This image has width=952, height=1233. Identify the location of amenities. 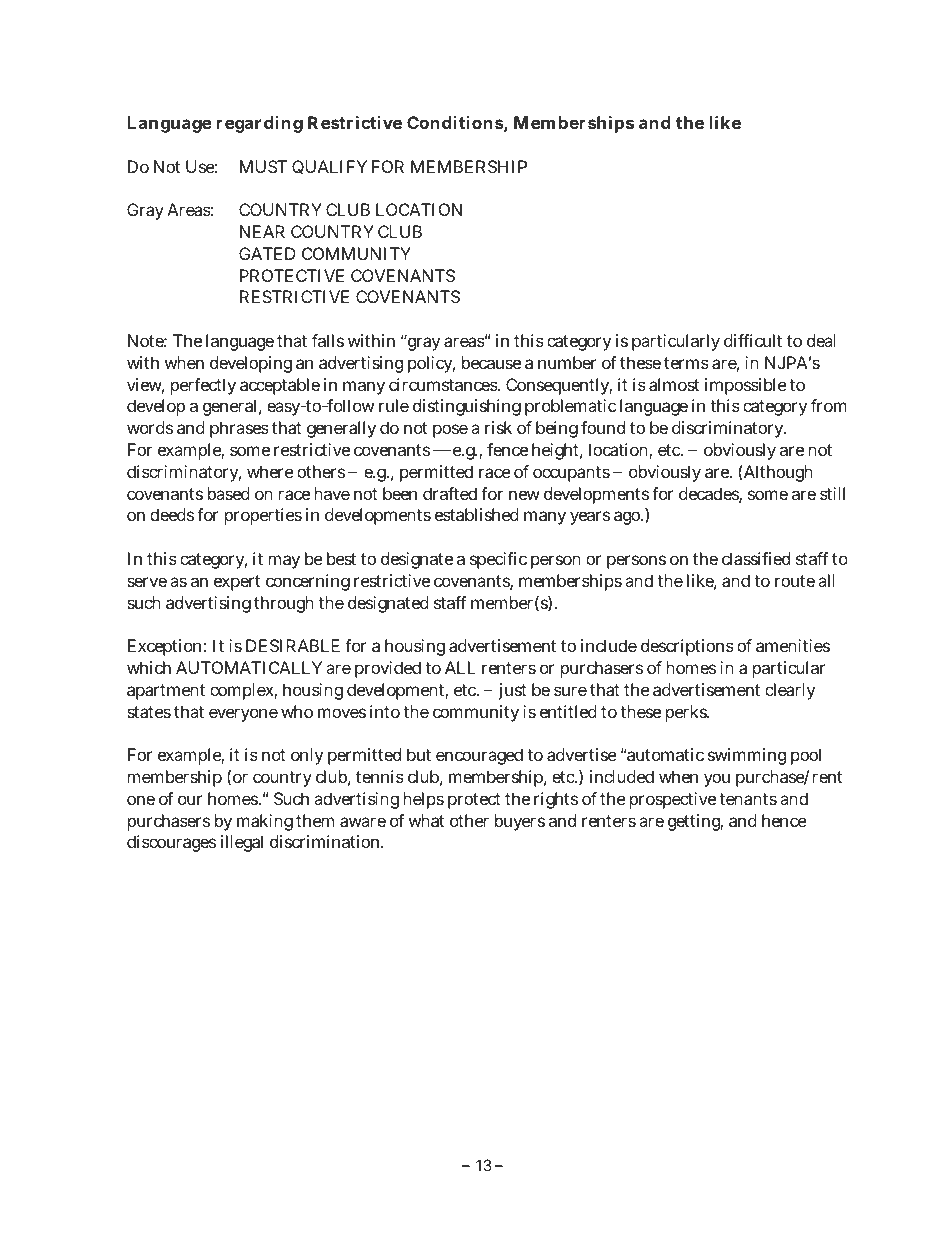
(793, 645).
